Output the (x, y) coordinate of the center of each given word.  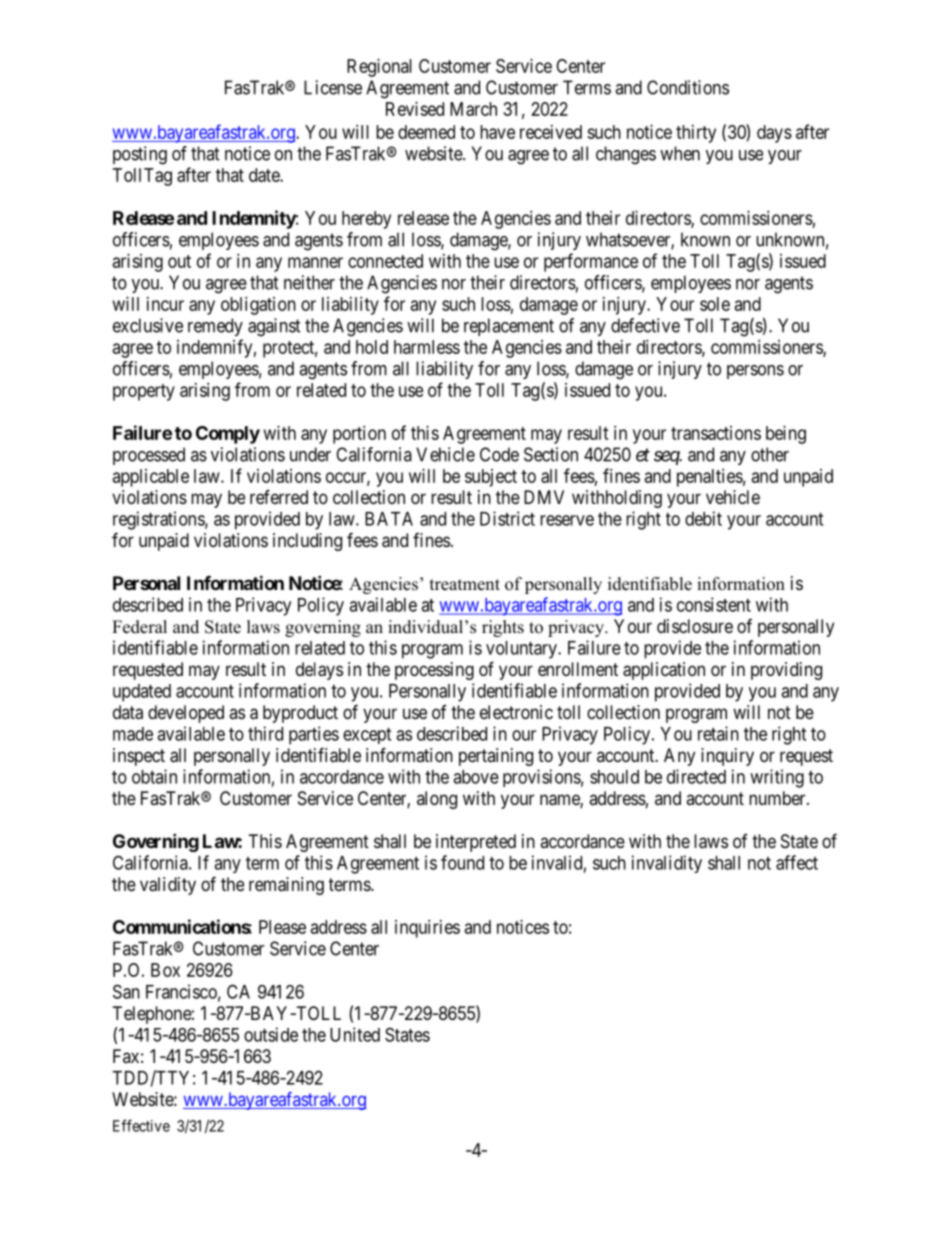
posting (140, 155)
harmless (427, 347)
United (355, 1034)
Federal (139, 627)
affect (797, 862)
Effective (141, 1125)
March (473, 109)
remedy (215, 327)
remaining (286, 886)
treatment (465, 585)
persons (755, 372)
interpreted (476, 843)
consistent (714, 604)
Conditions (688, 87)
